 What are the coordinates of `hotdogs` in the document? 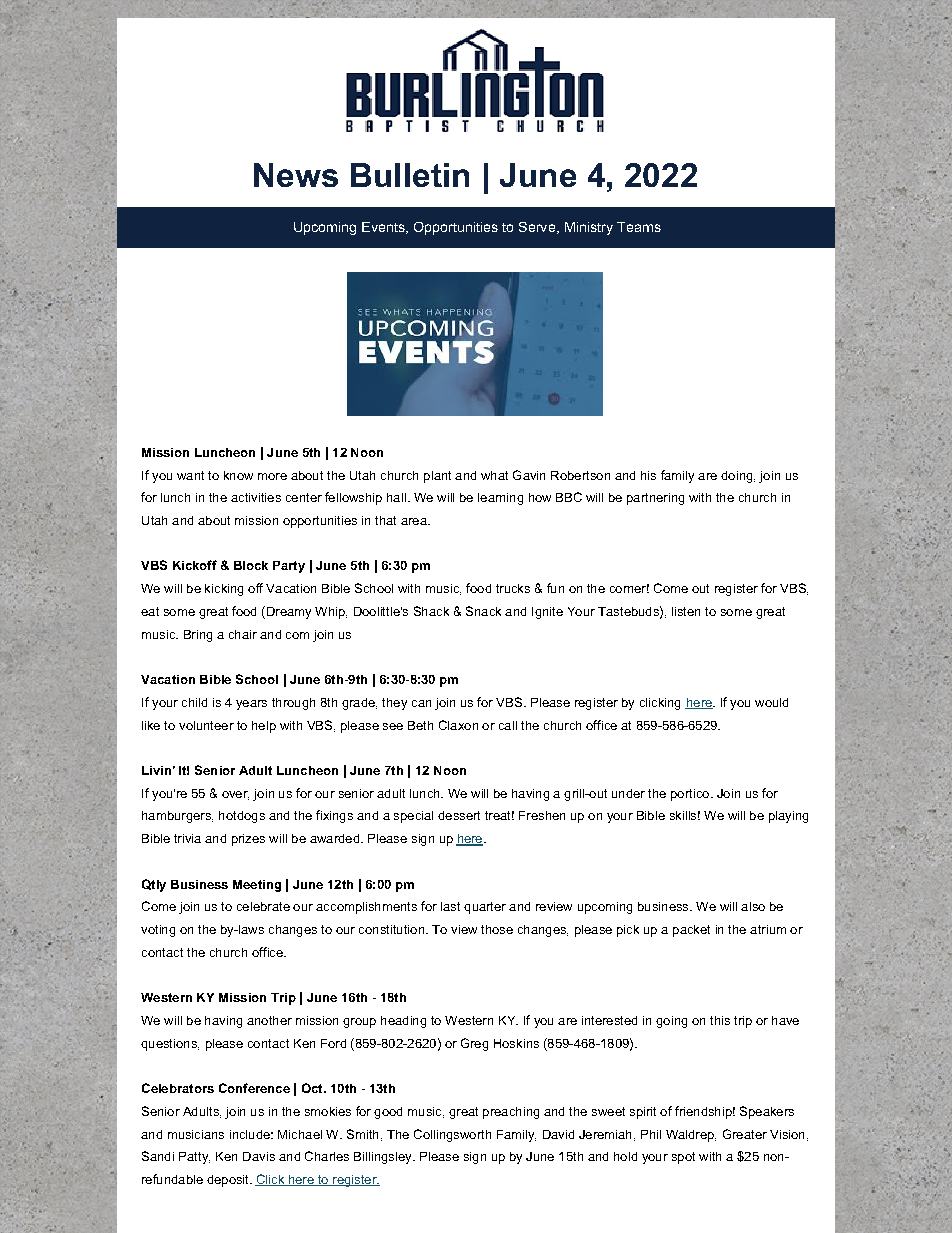 It's located at (242, 817).
